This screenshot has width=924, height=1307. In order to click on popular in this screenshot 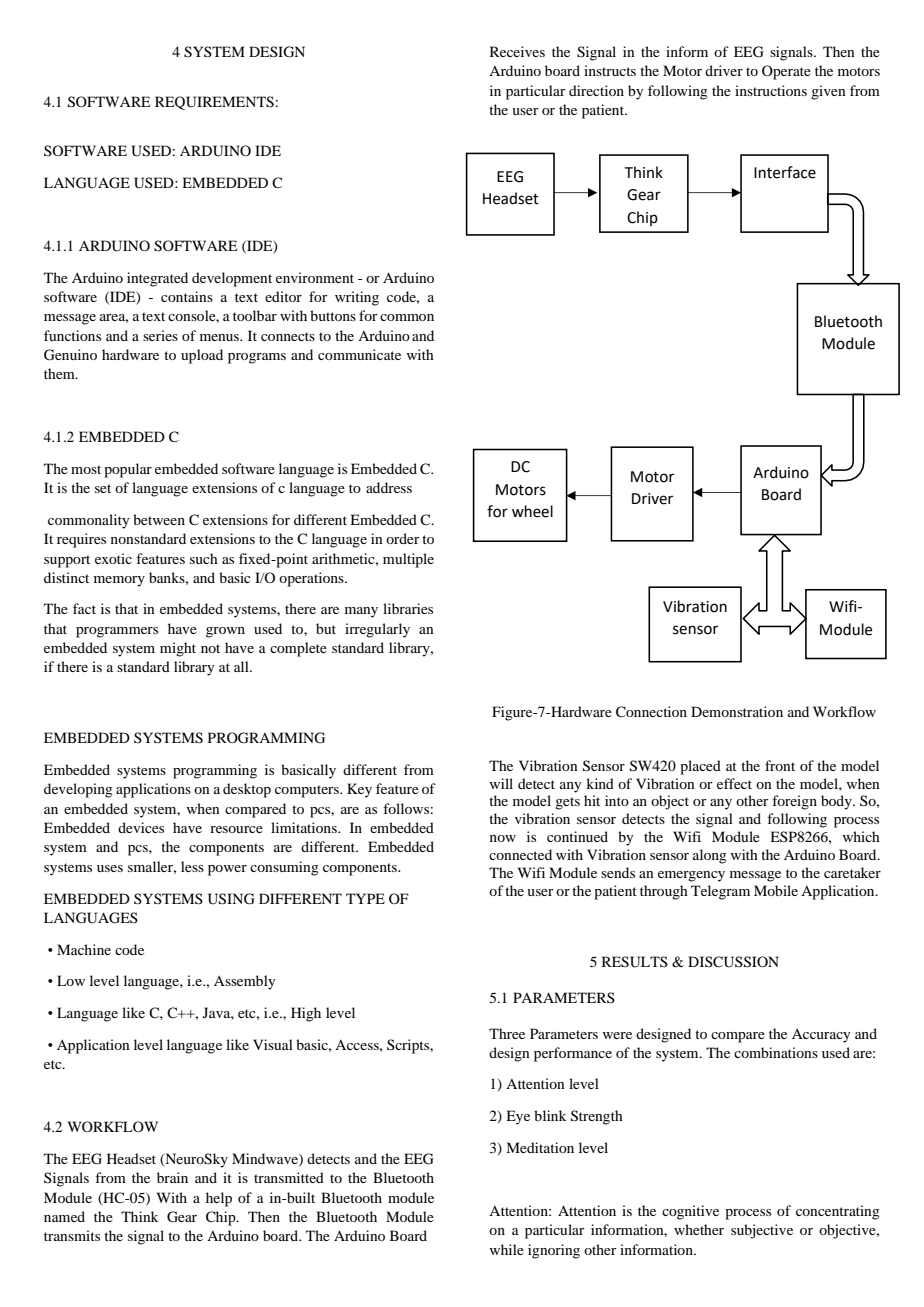, I will do `click(128, 470)`.
